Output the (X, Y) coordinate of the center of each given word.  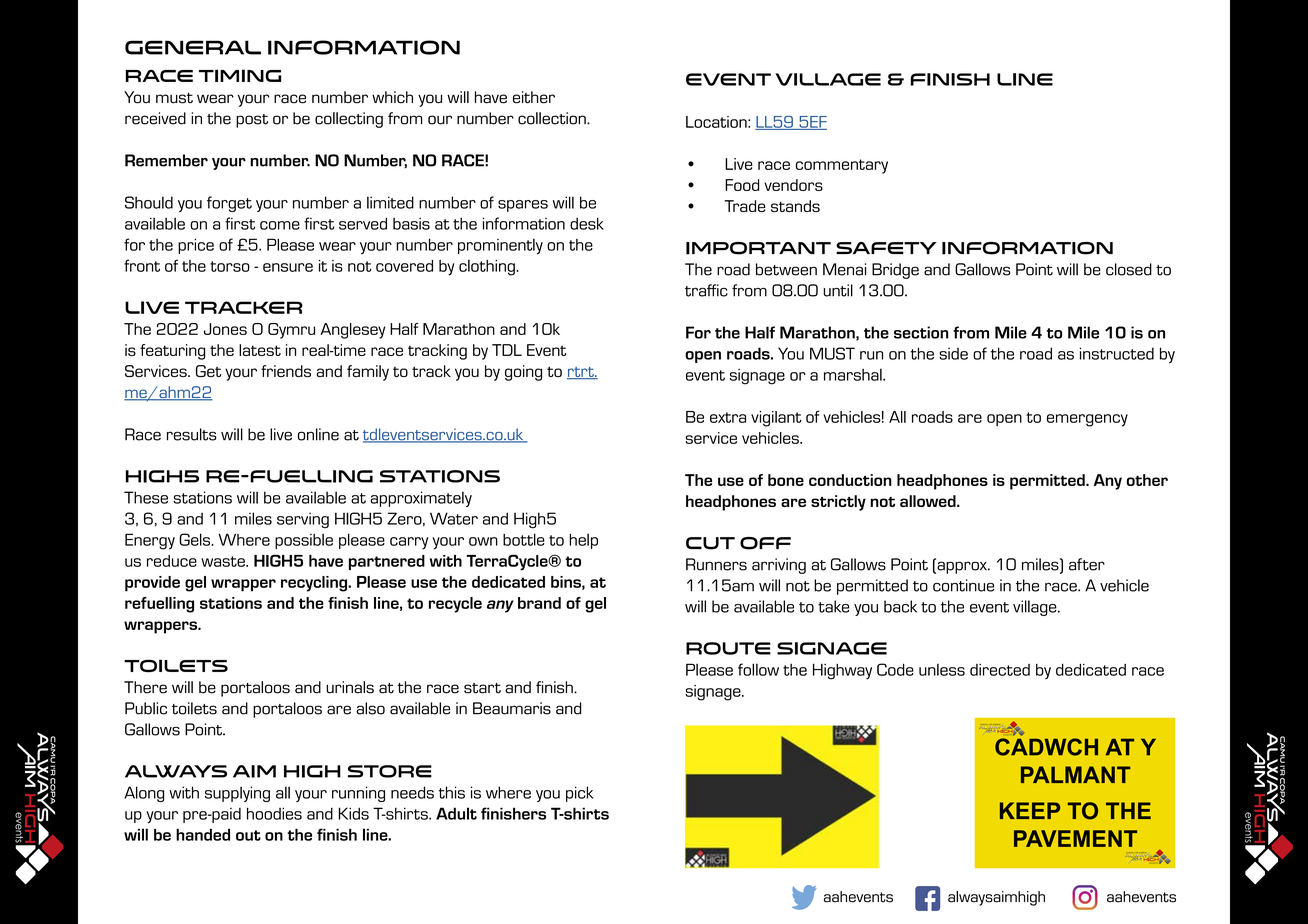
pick (579, 794)
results (192, 434)
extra (728, 417)
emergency (1087, 420)
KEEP (1030, 810)
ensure (288, 267)
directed (1000, 670)
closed (1129, 269)
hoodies (274, 813)
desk (587, 223)
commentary (842, 166)
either (534, 97)
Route (728, 648)
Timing (240, 75)
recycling (315, 584)
